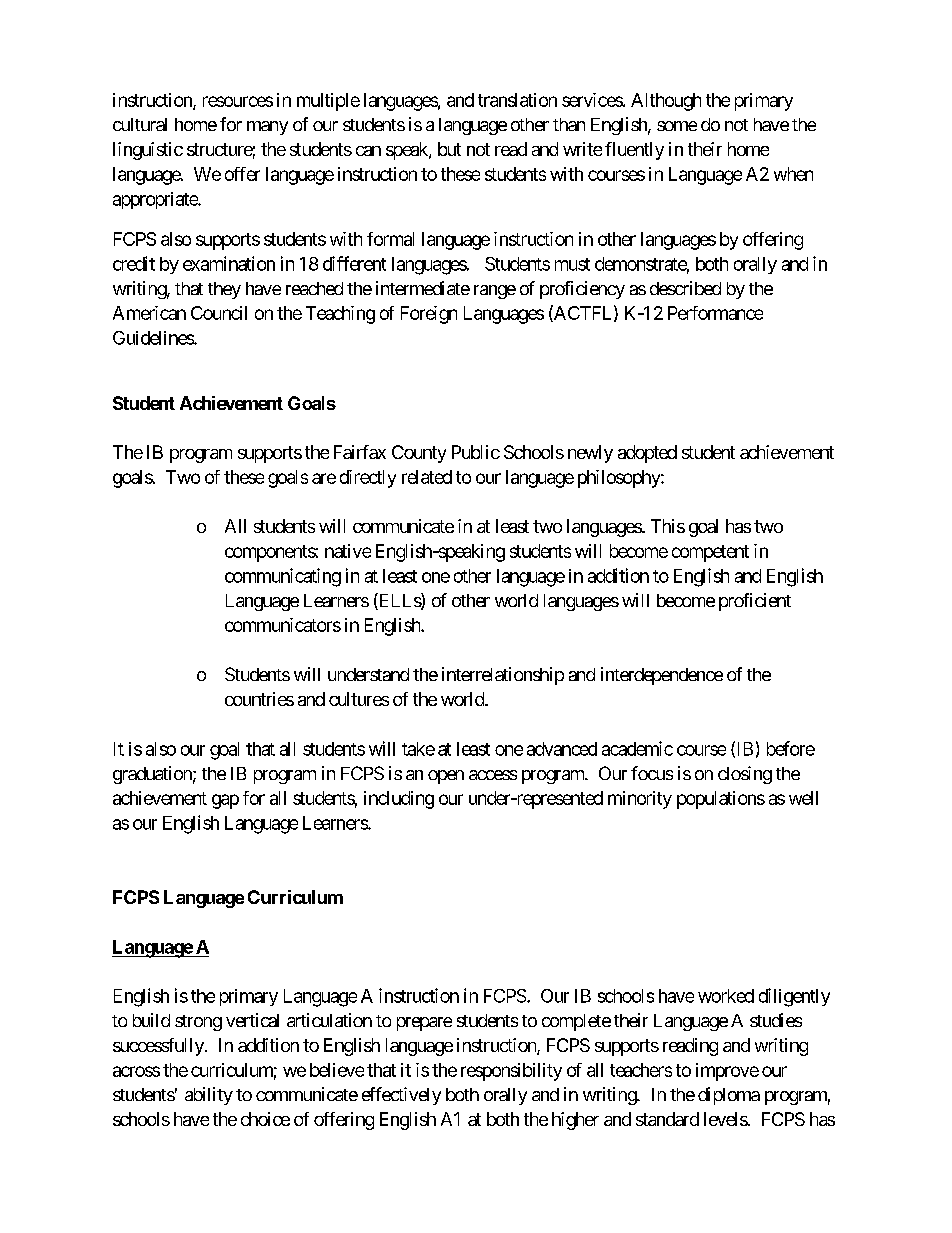 The width and height of the image is (952, 1233). I want to click on gap, so click(225, 801).
